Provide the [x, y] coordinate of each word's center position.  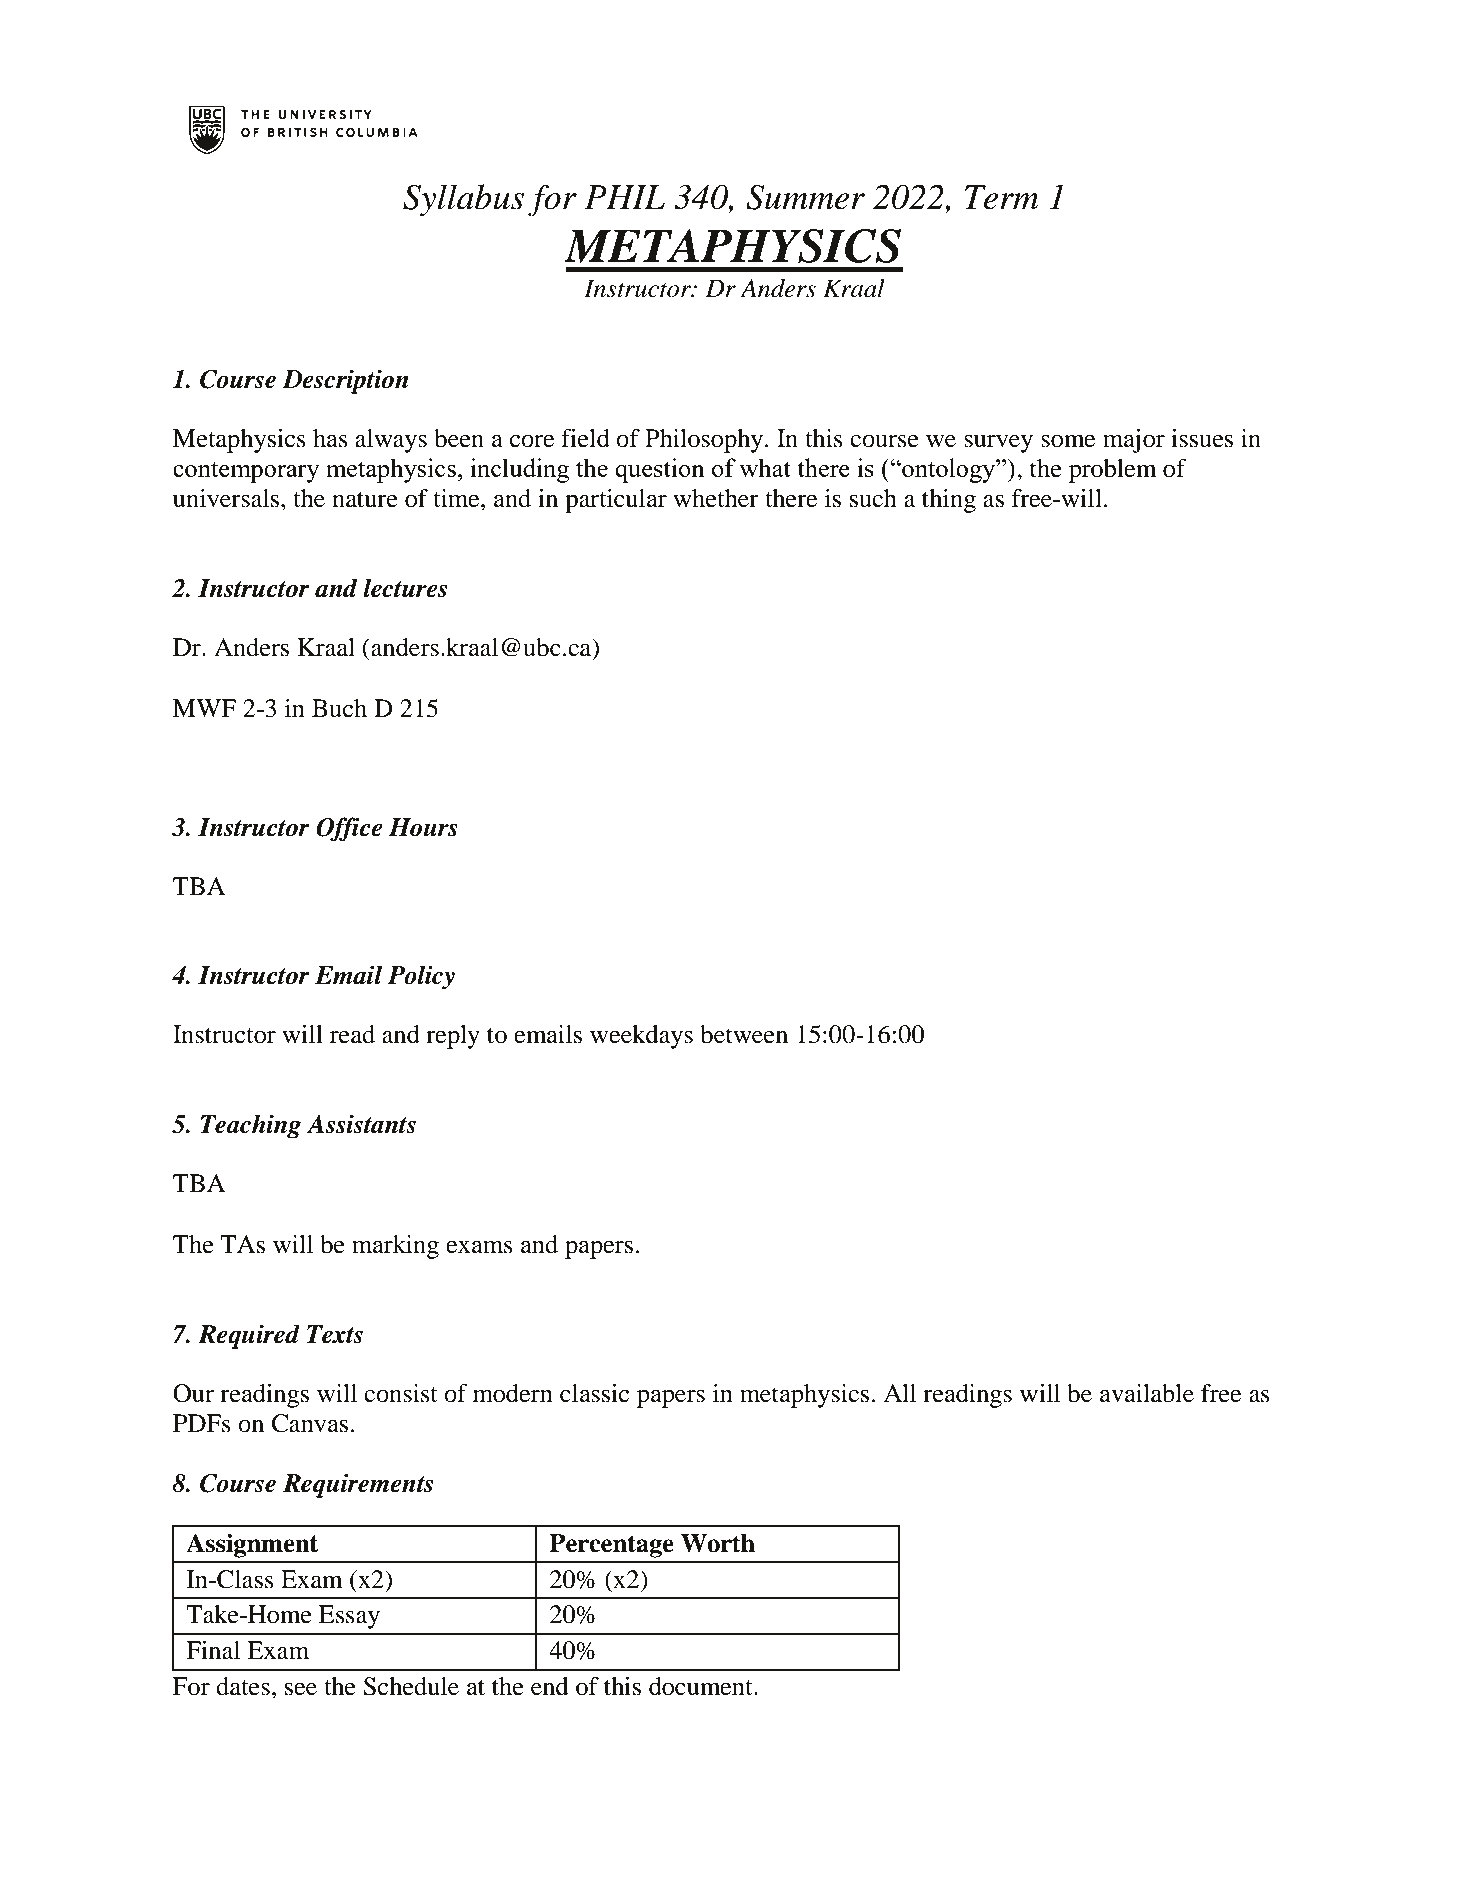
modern [513, 1393]
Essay [349, 1617]
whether [716, 498]
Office [349, 829]
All [899, 1393]
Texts [335, 1334]
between [744, 1034]
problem [1113, 471]
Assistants [361, 1124]
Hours [423, 827]
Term [1002, 197]
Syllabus [463, 200]
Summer [805, 197]
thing [949, 501]
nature [365, 500]
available [1147, 1393]
